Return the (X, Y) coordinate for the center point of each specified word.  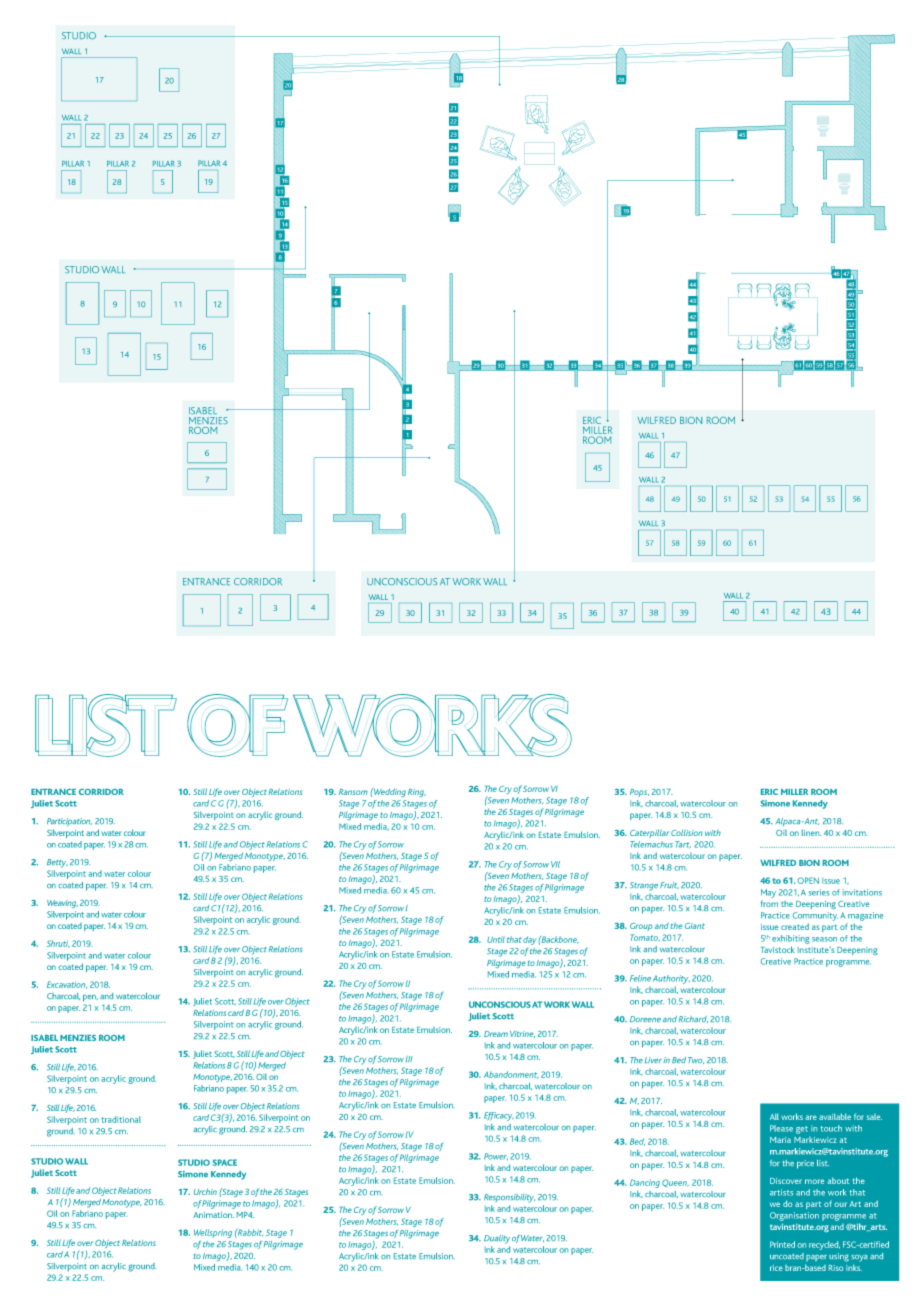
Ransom (353, 792)
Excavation (67, 985)
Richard (693, 1019)
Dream (496, 1034)
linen (811, 832)
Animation (213, 1215)
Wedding (389, 792)
